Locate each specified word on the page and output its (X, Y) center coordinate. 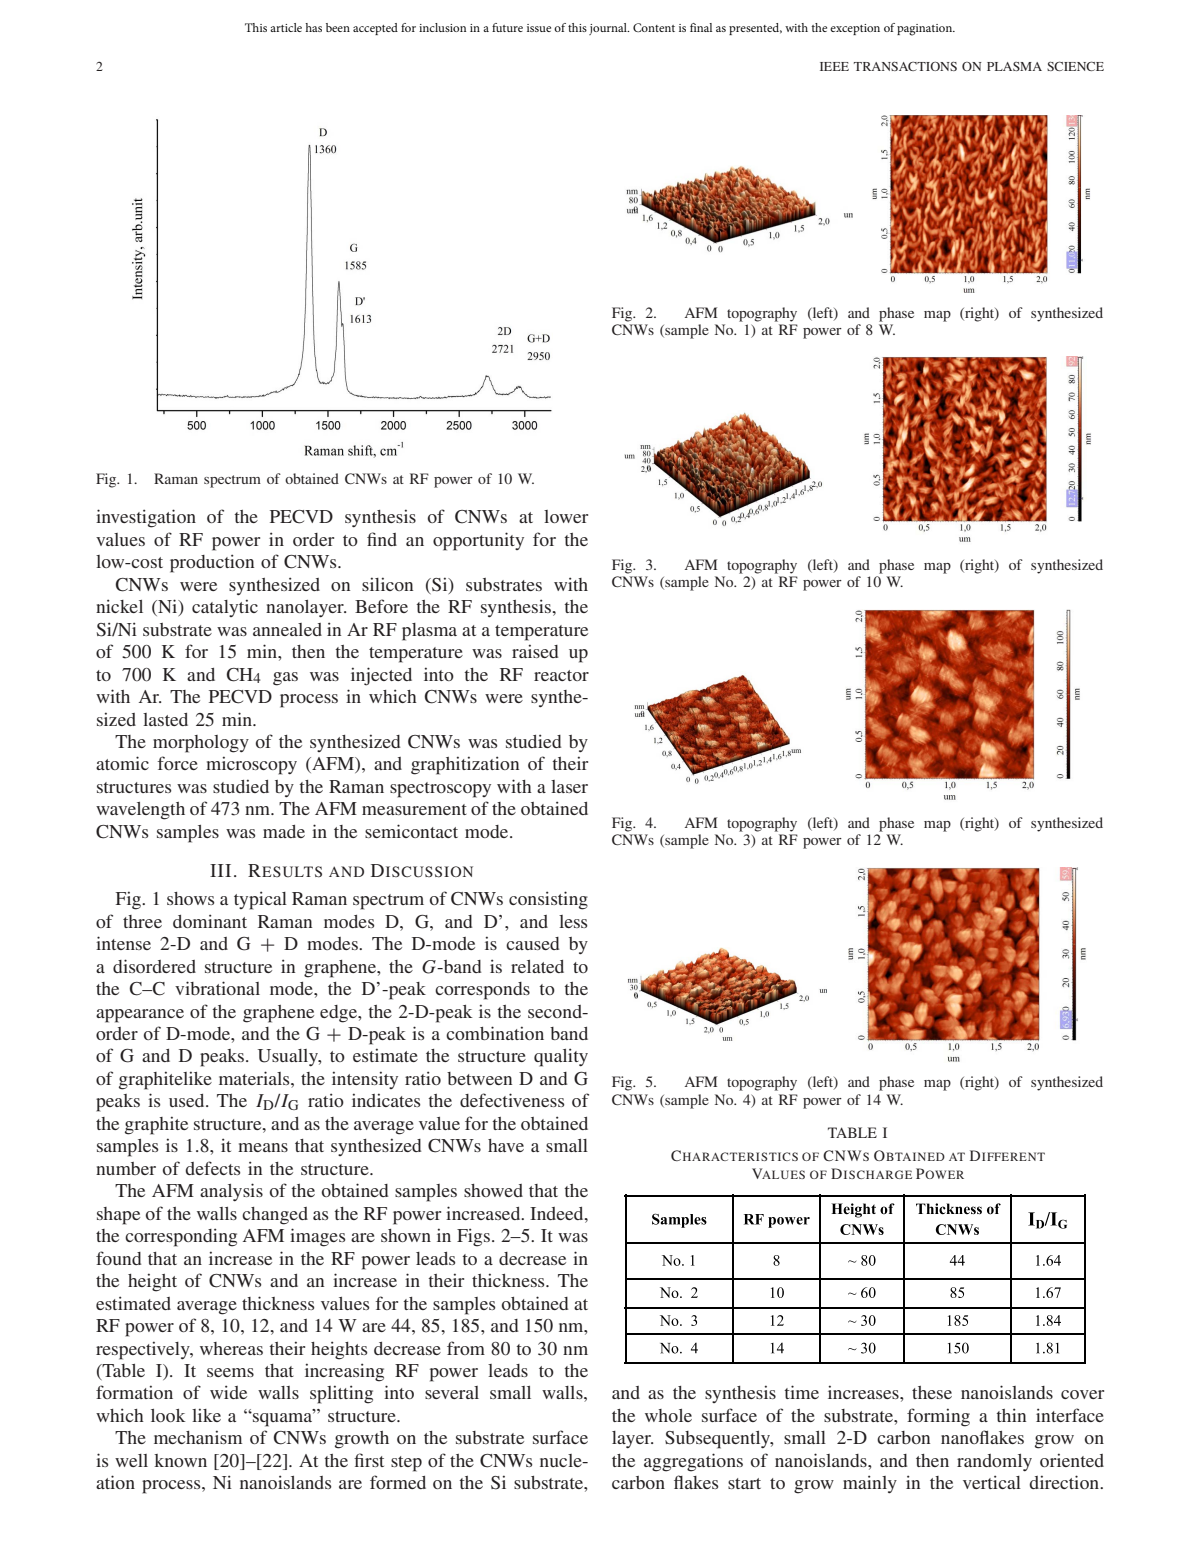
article (286, 27)
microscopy (251, 765)
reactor (561, 675)
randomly (994, 1462)
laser (569, 786)
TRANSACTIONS (905, 66)
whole (668, 1415)
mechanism (198, 1437)
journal (609, 29)
